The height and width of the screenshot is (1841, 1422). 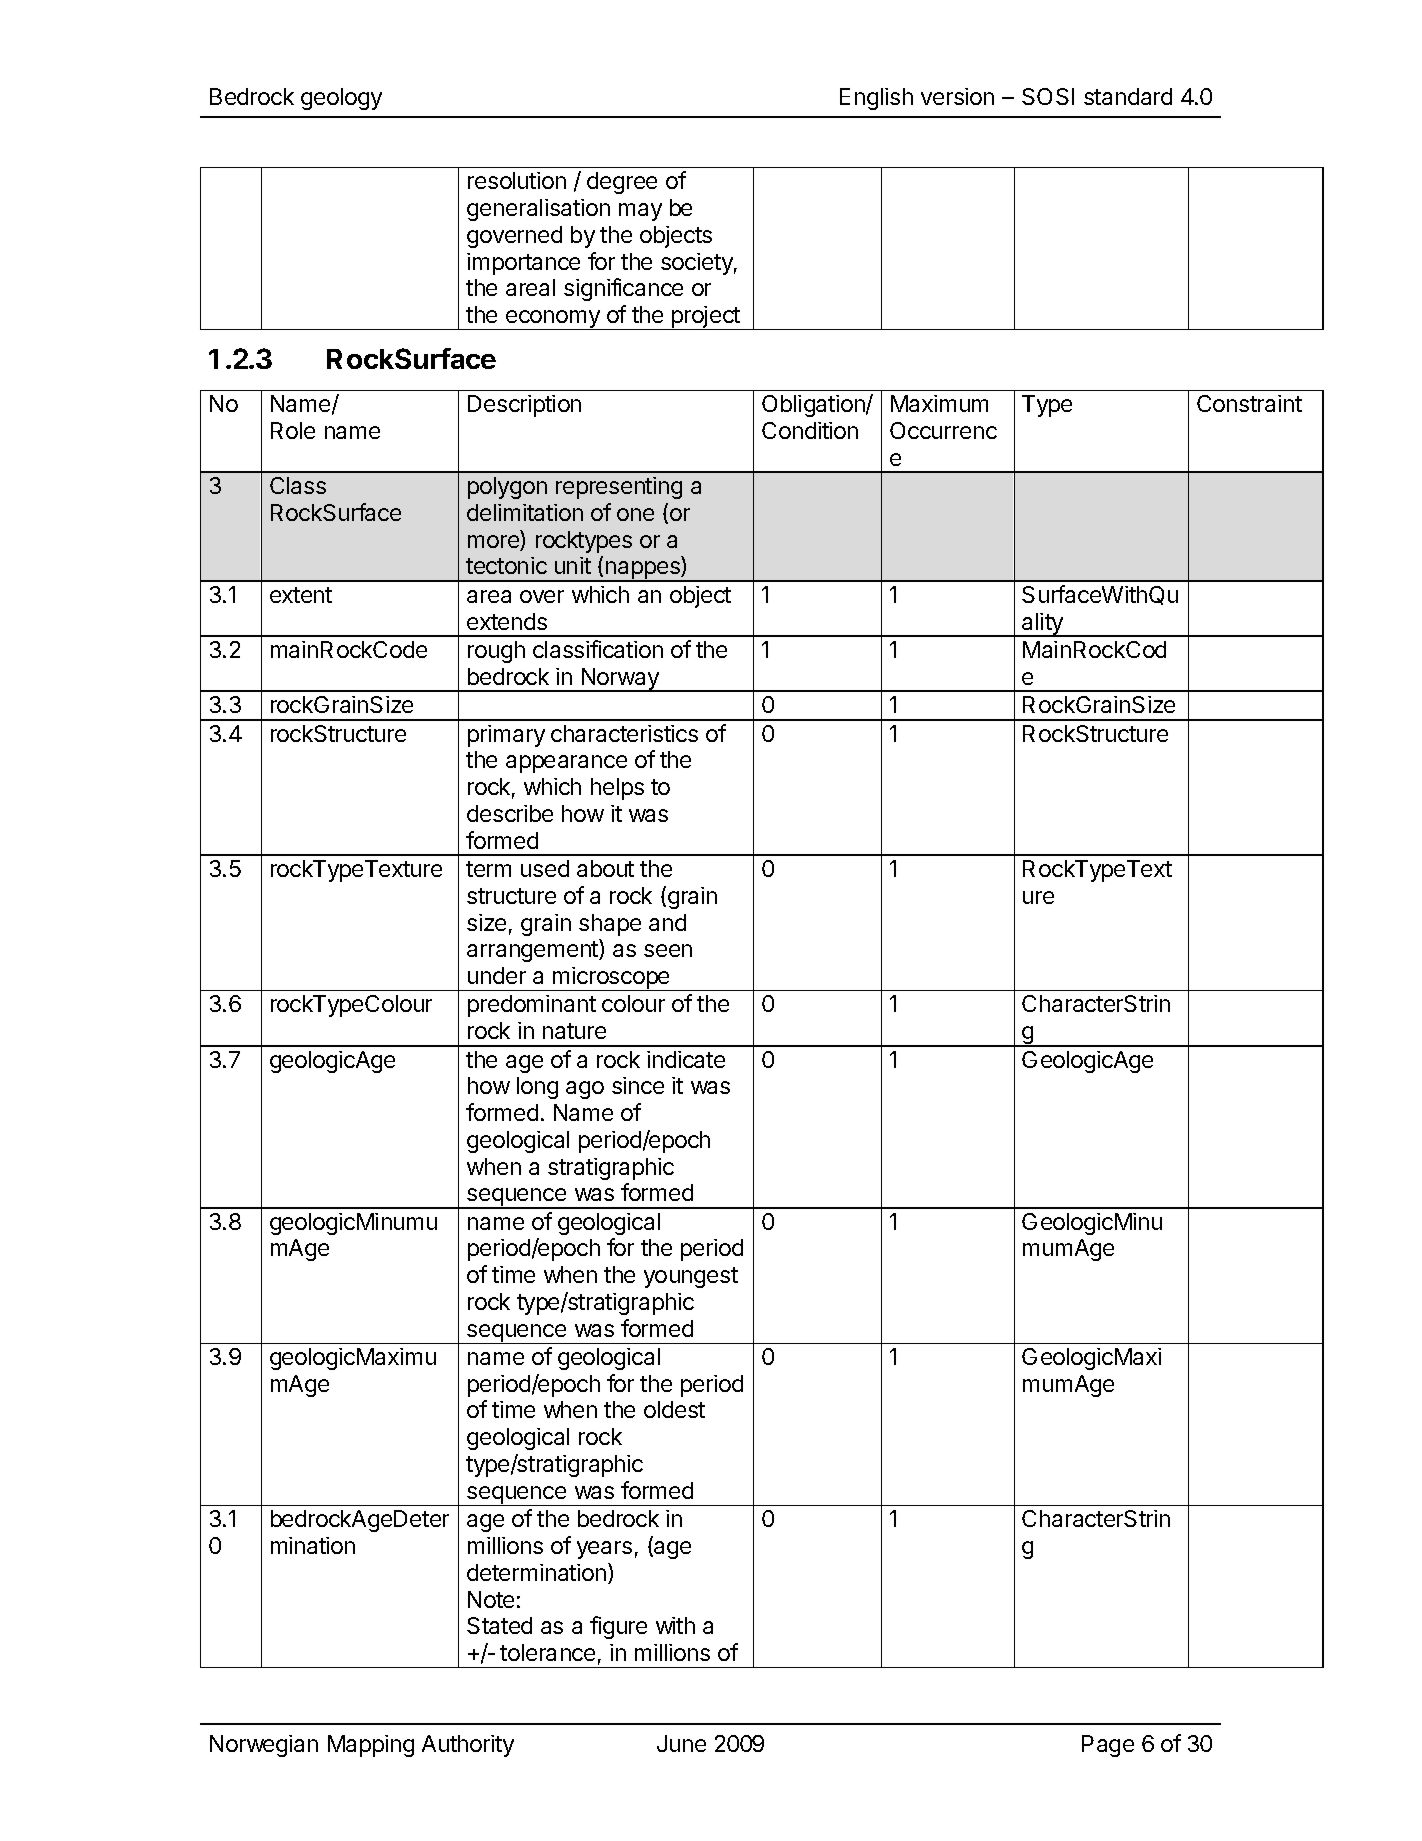 I want to click on English, so click(x=876, y=99).
